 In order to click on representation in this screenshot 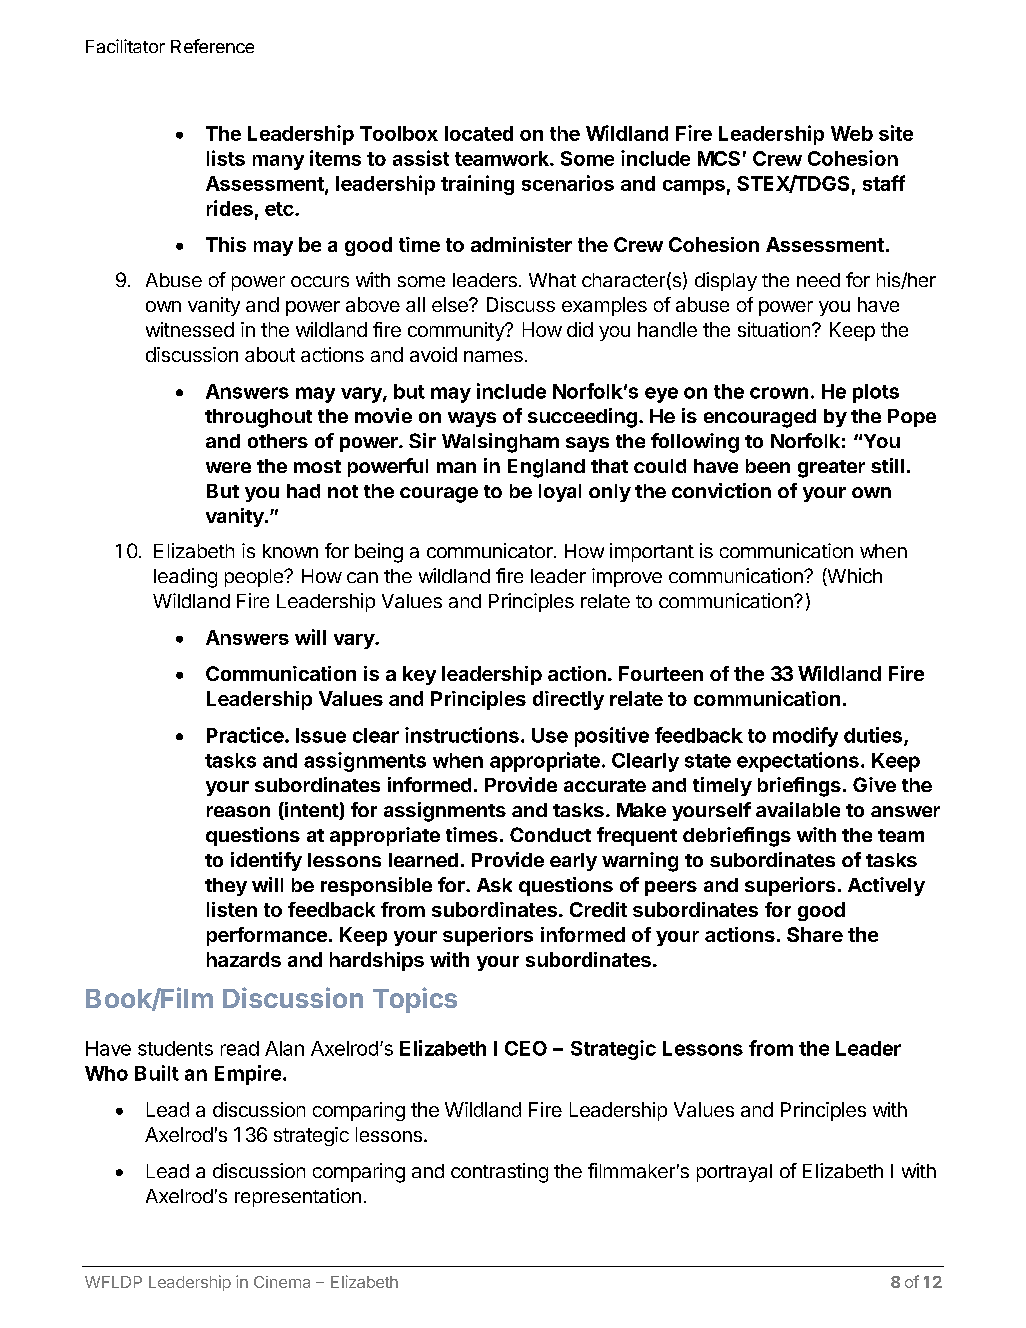, I will do `click(298, 1197)`.
